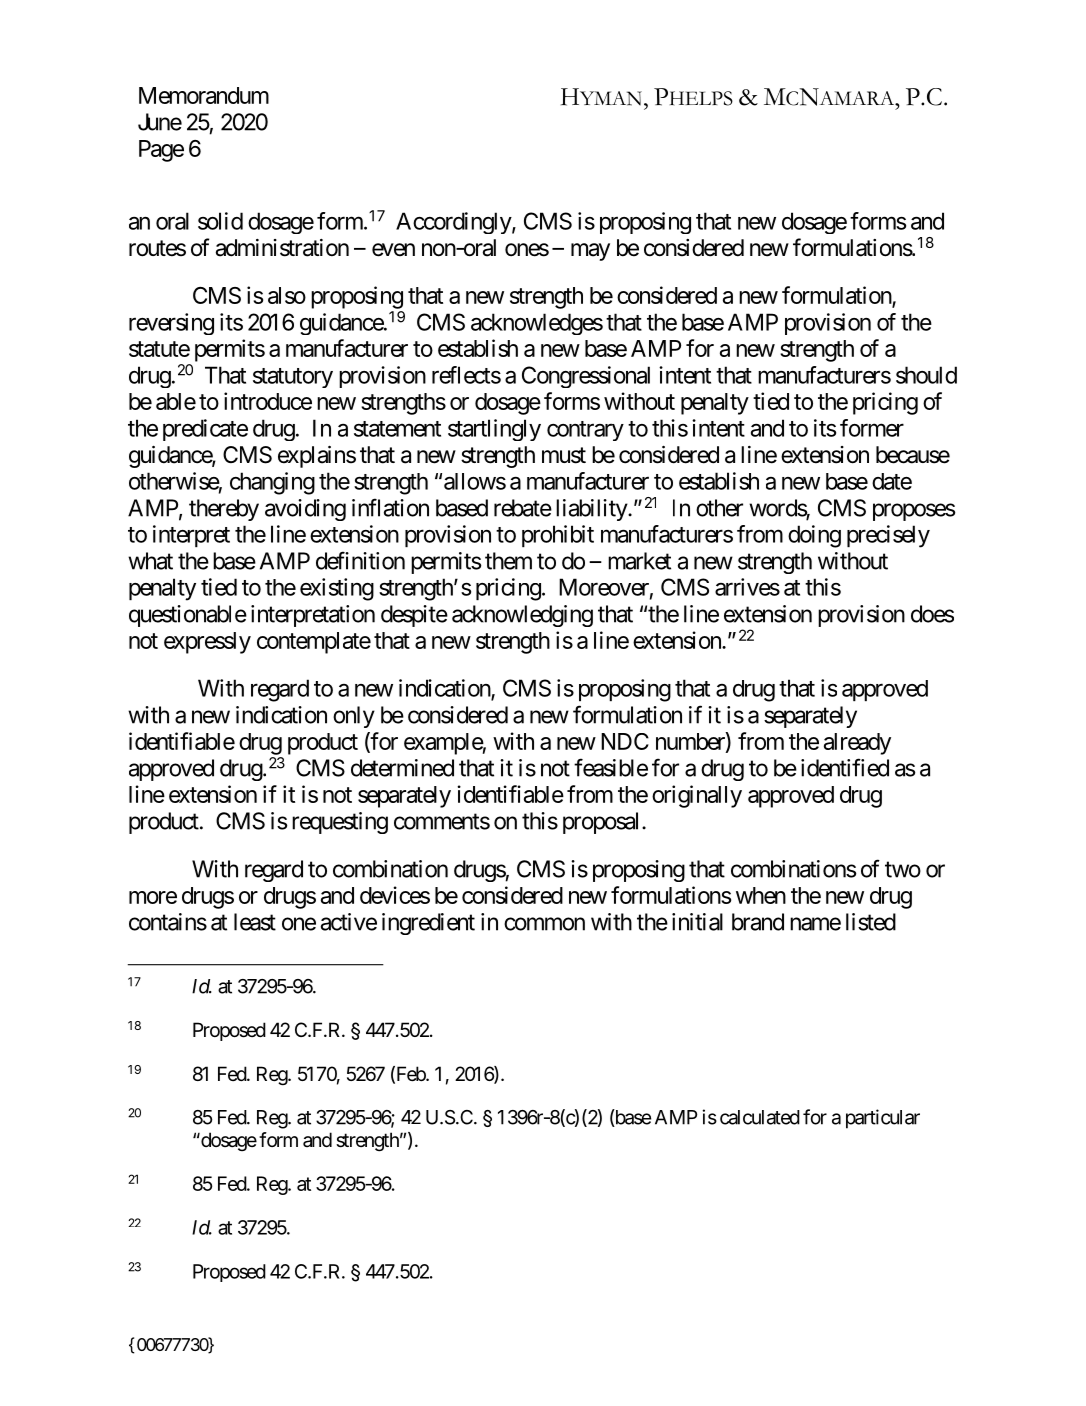 The image size is (1086, 1406). I want to click on NDC, so click(625, 741).
